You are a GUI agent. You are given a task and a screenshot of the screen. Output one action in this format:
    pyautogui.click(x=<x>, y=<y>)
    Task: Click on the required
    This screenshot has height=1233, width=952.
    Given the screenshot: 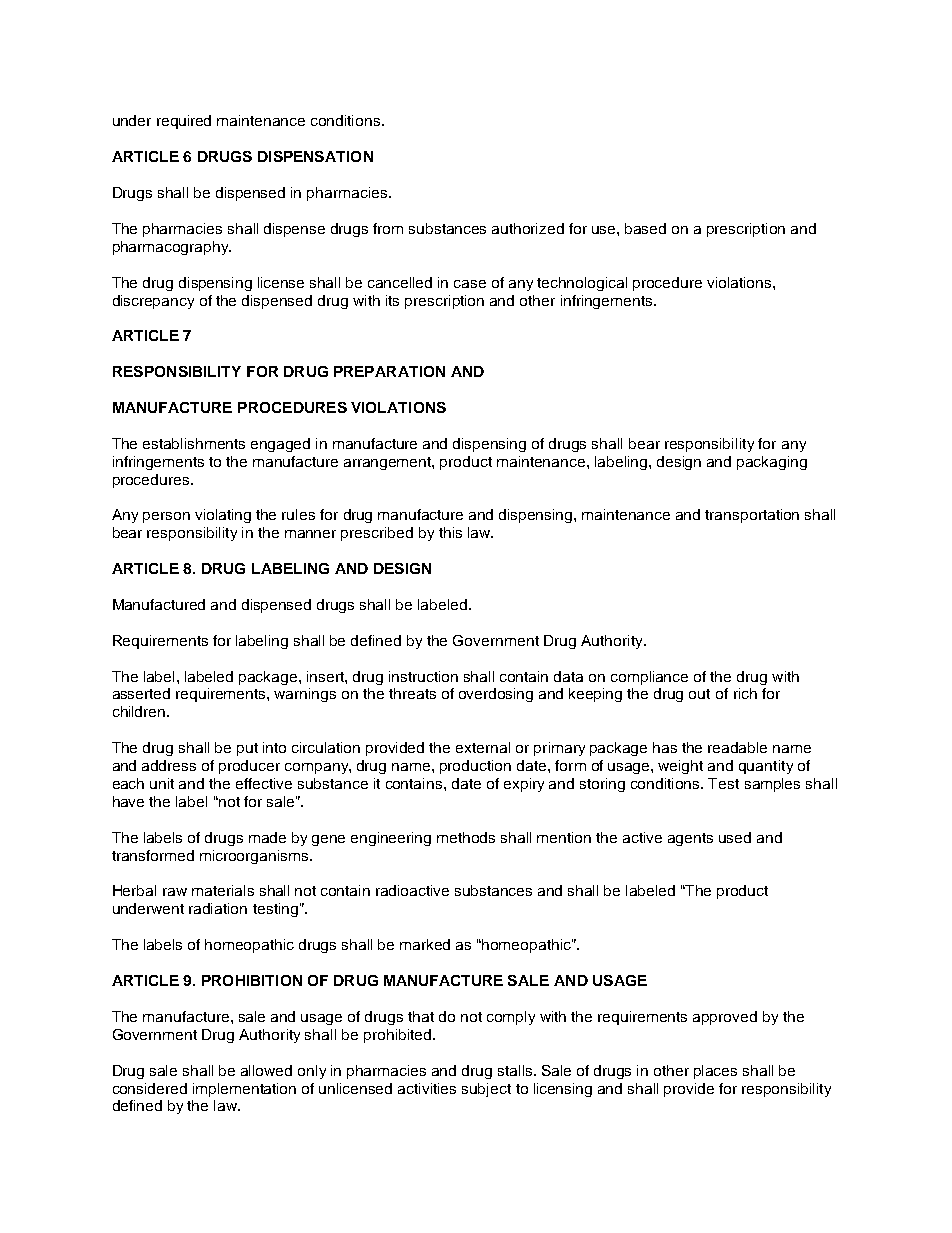 What is the action you would take?
    pyautogui.click(x=184, y=122)
